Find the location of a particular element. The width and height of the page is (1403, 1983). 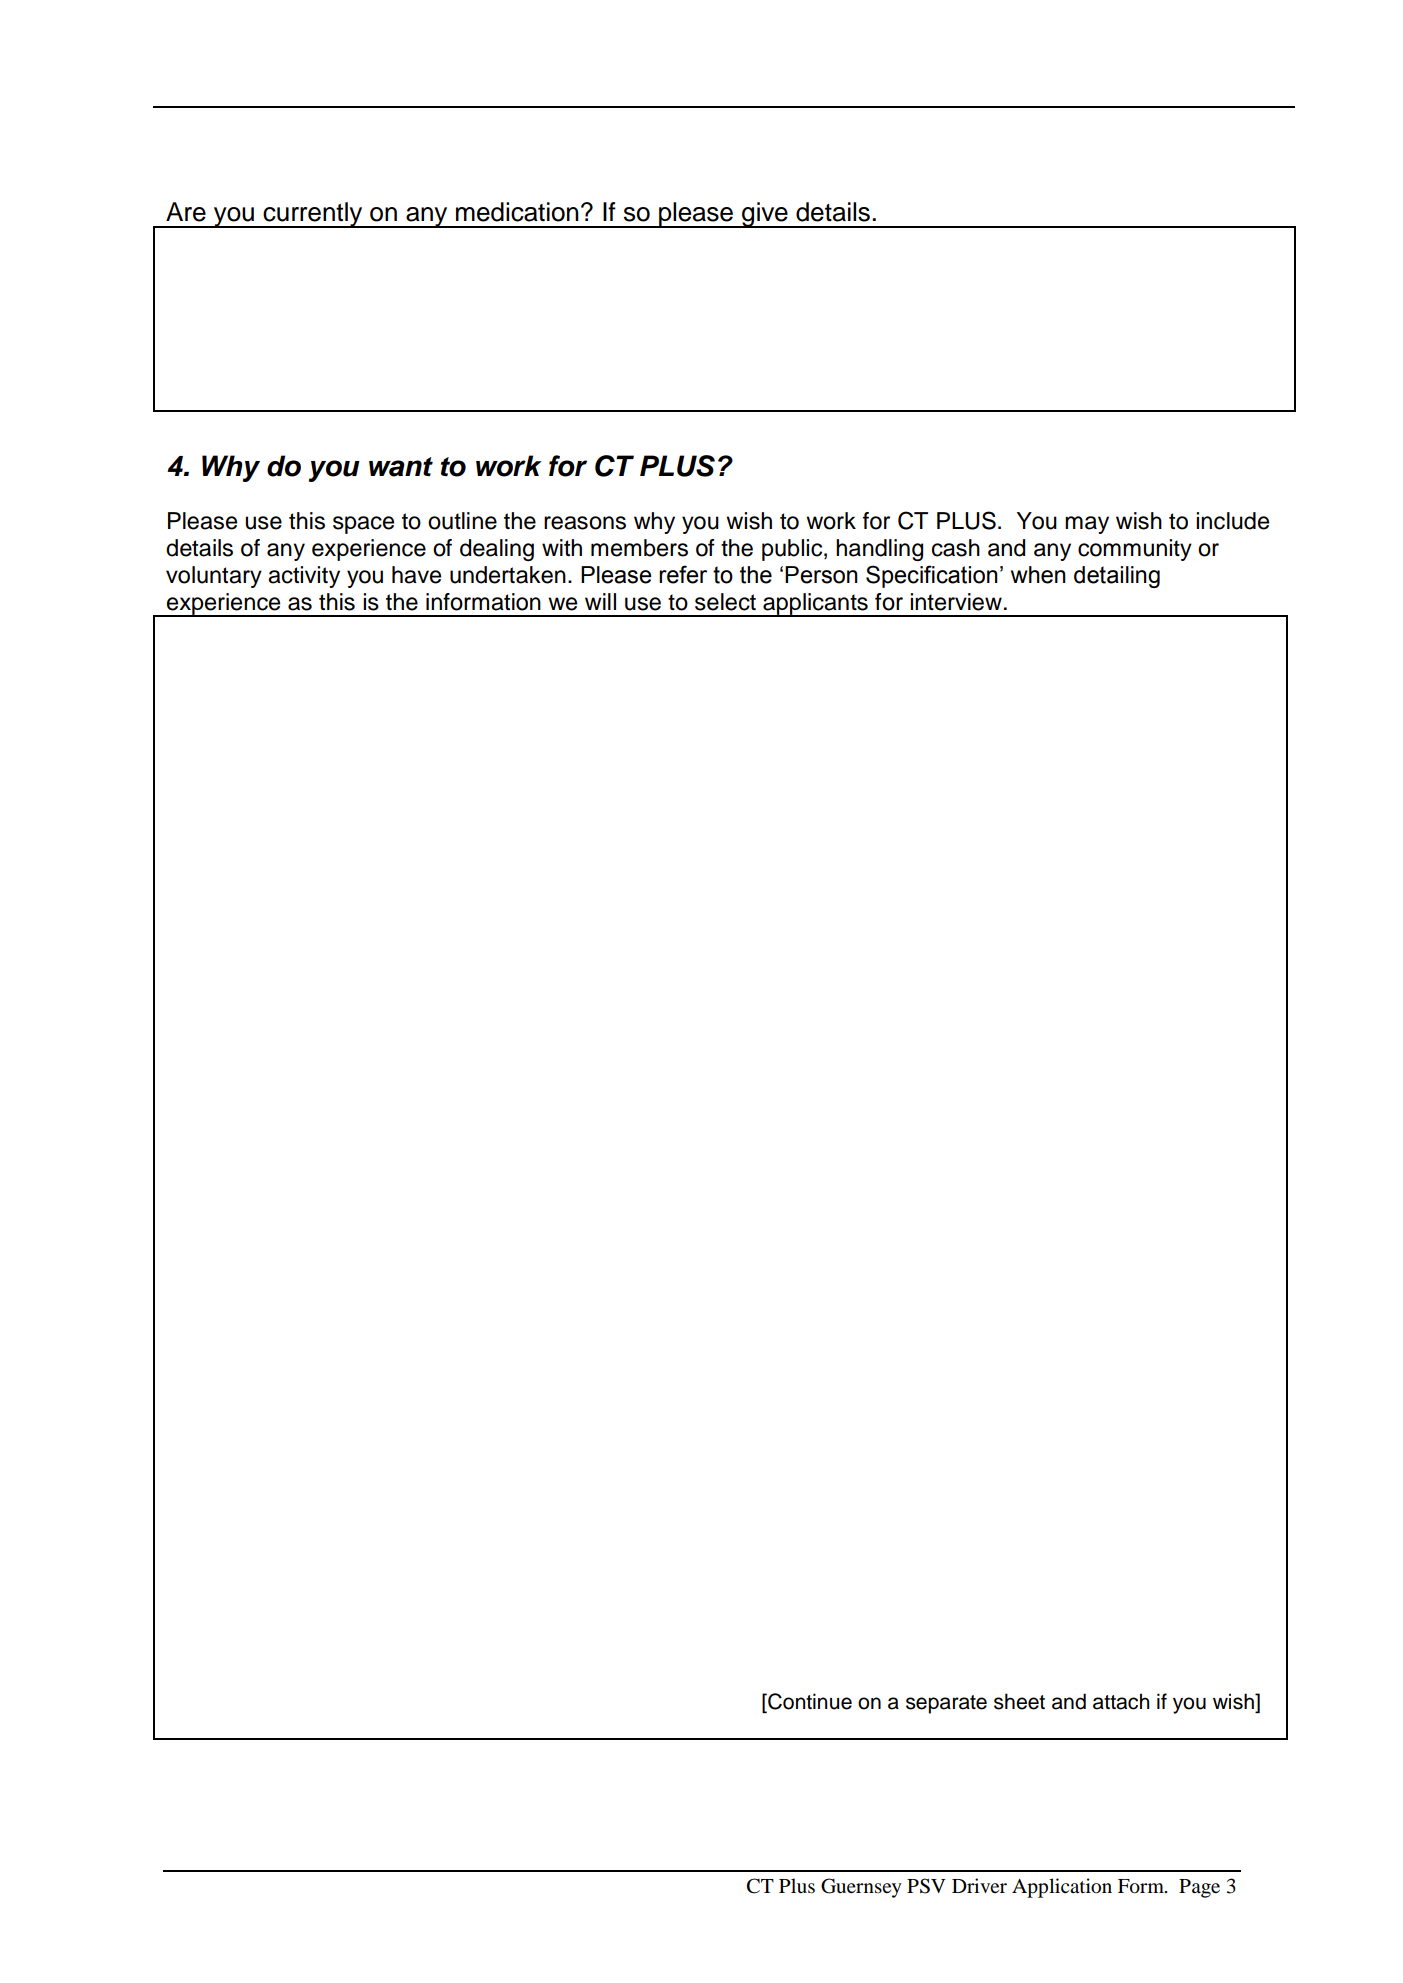

select is located at coordinates (725, 602).
